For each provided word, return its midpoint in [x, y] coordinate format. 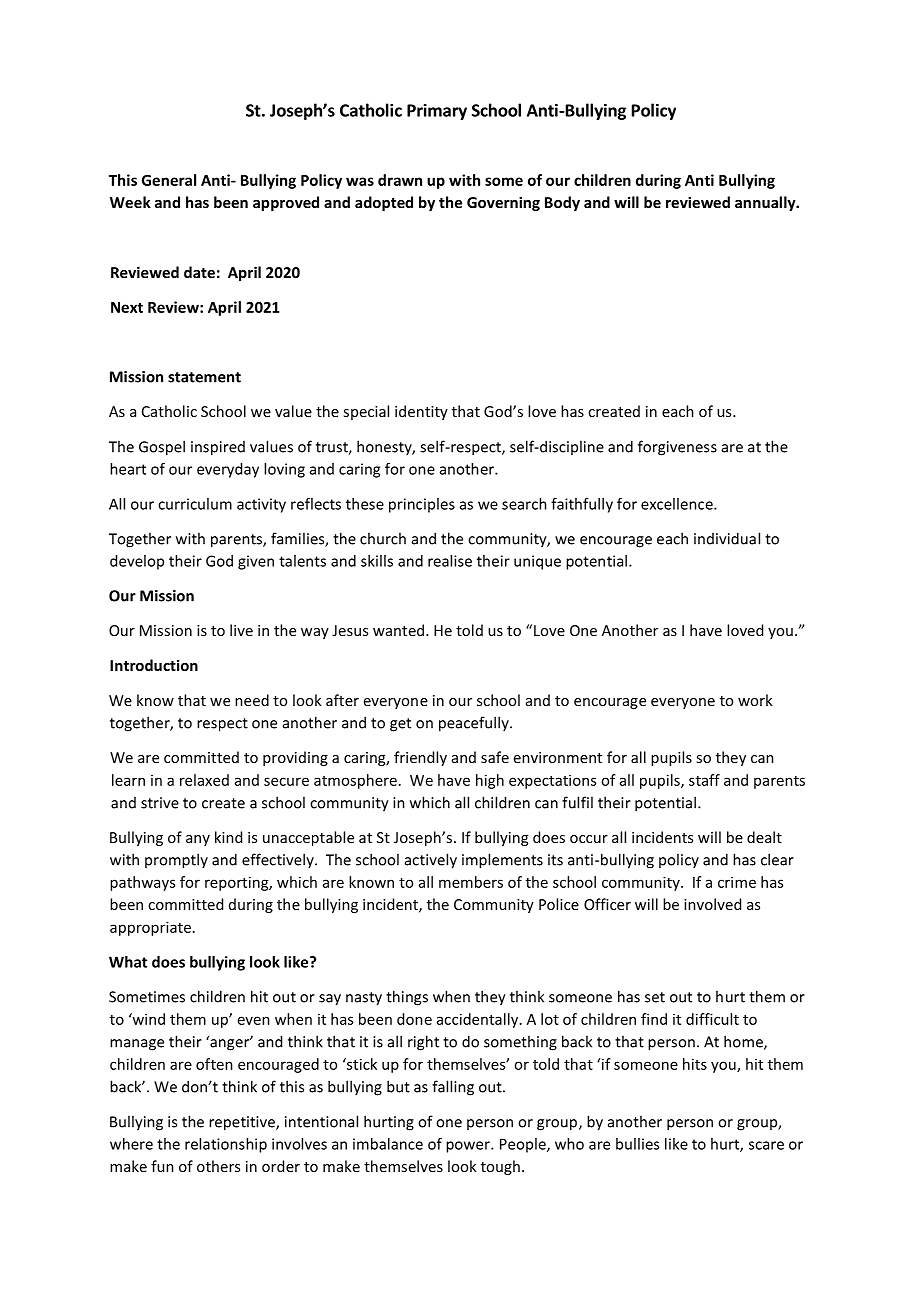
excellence [678, 504]
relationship [226, 1145]
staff [704, 780]
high [490, 781]
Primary [437, 112]
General [169, 180]
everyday [228, 470]
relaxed [204, 780]
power [469, 1147]
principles [422, 505]
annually [766, 203]
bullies [637, 1144]
